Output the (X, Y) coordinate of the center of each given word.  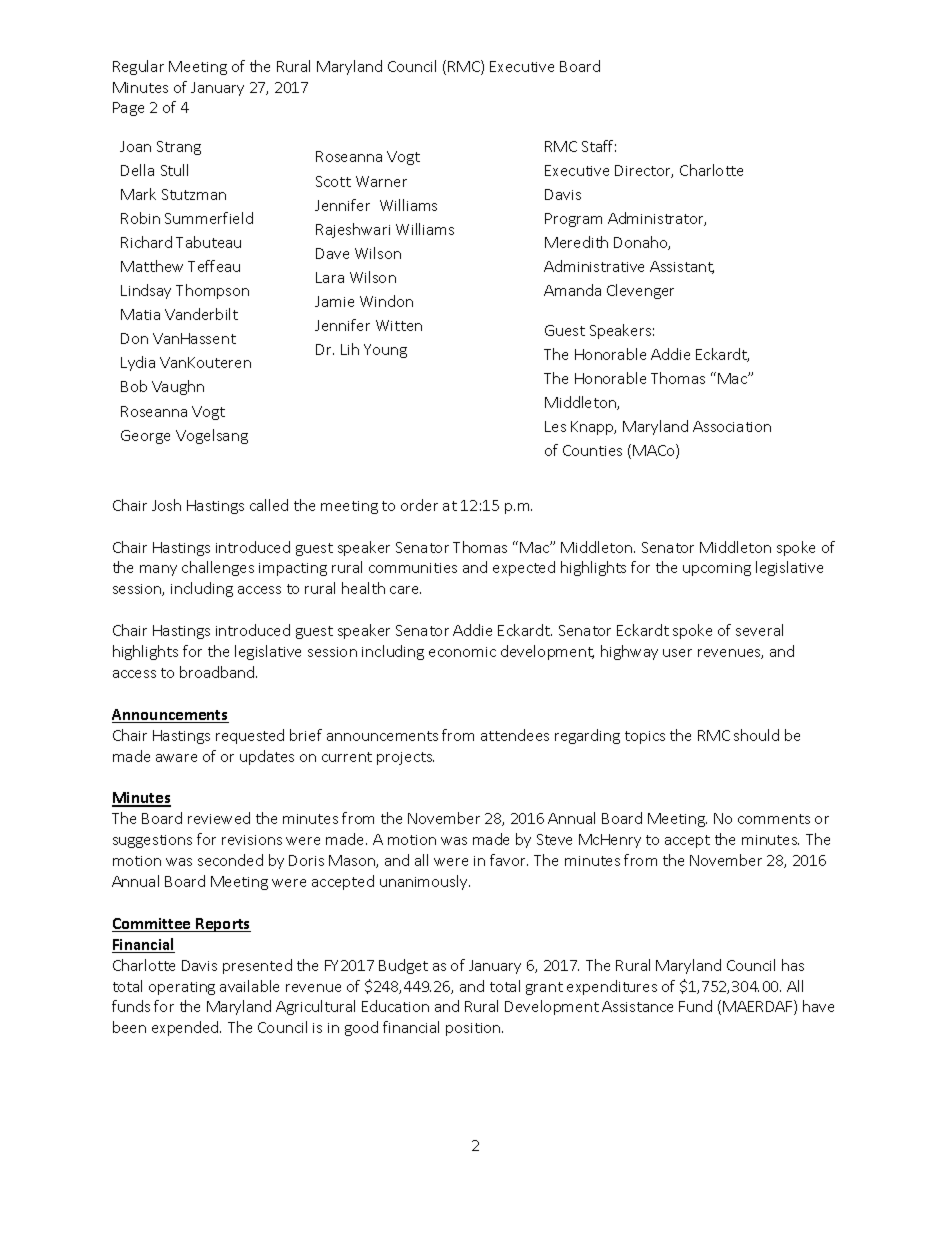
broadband (218, 672)
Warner (381, 181)
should (756, 735)
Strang (179, 148)
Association (732, 426)
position (474, 1029)
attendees (515, 735)
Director (644, 171)
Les (555, 426)
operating (182, 988)
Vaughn (178, 387)
